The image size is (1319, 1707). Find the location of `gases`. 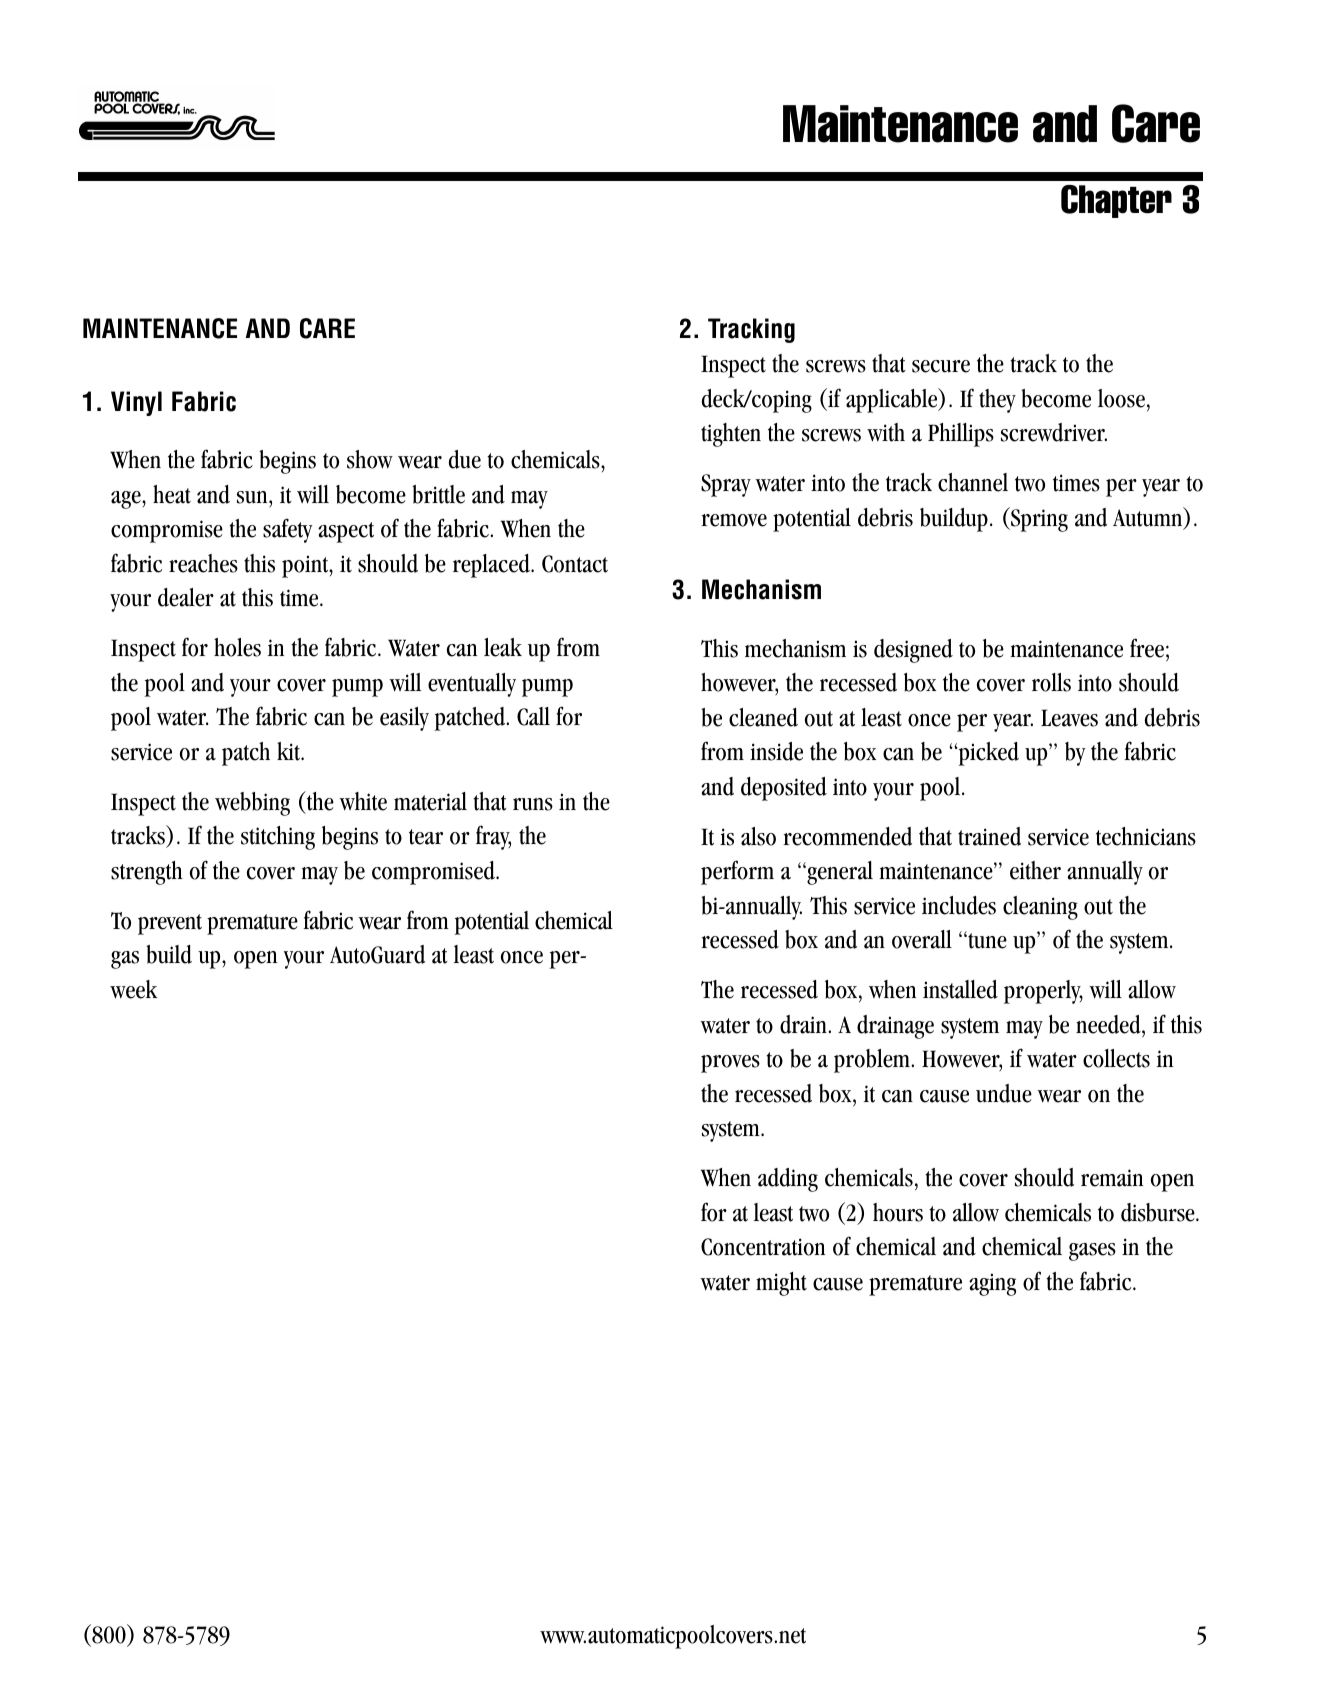

gases is located at coordinates (1092, 1252).
